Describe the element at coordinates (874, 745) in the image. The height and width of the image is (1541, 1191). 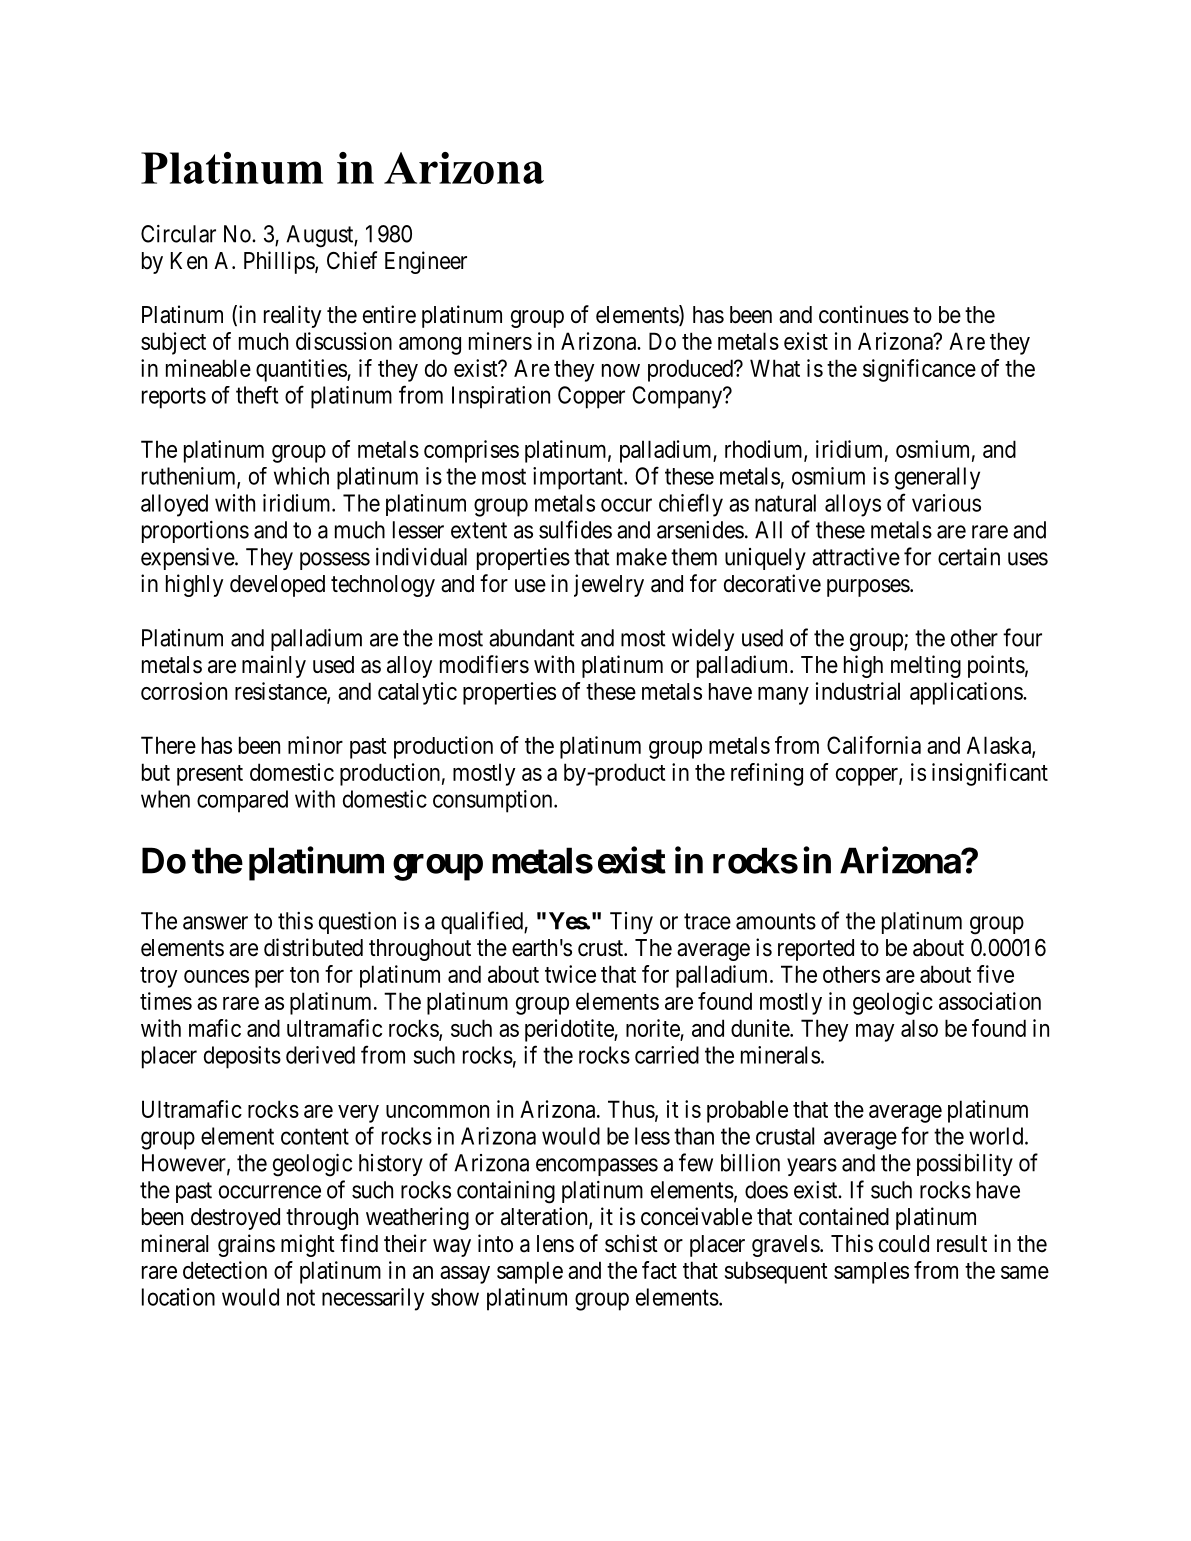
I see `California` at that location.
